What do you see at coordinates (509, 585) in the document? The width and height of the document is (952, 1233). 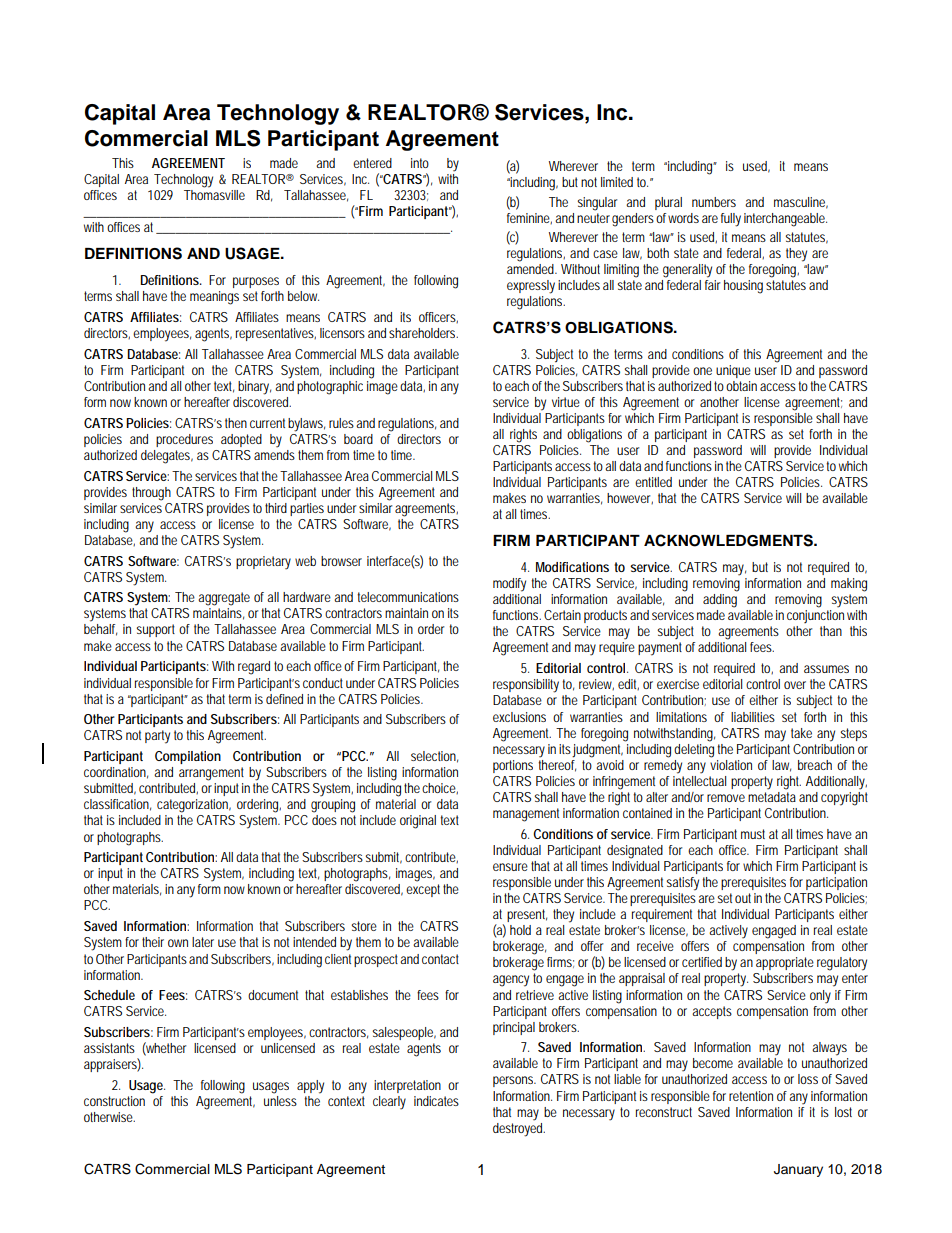 I see `modify` at bounding box center [509, 585].
